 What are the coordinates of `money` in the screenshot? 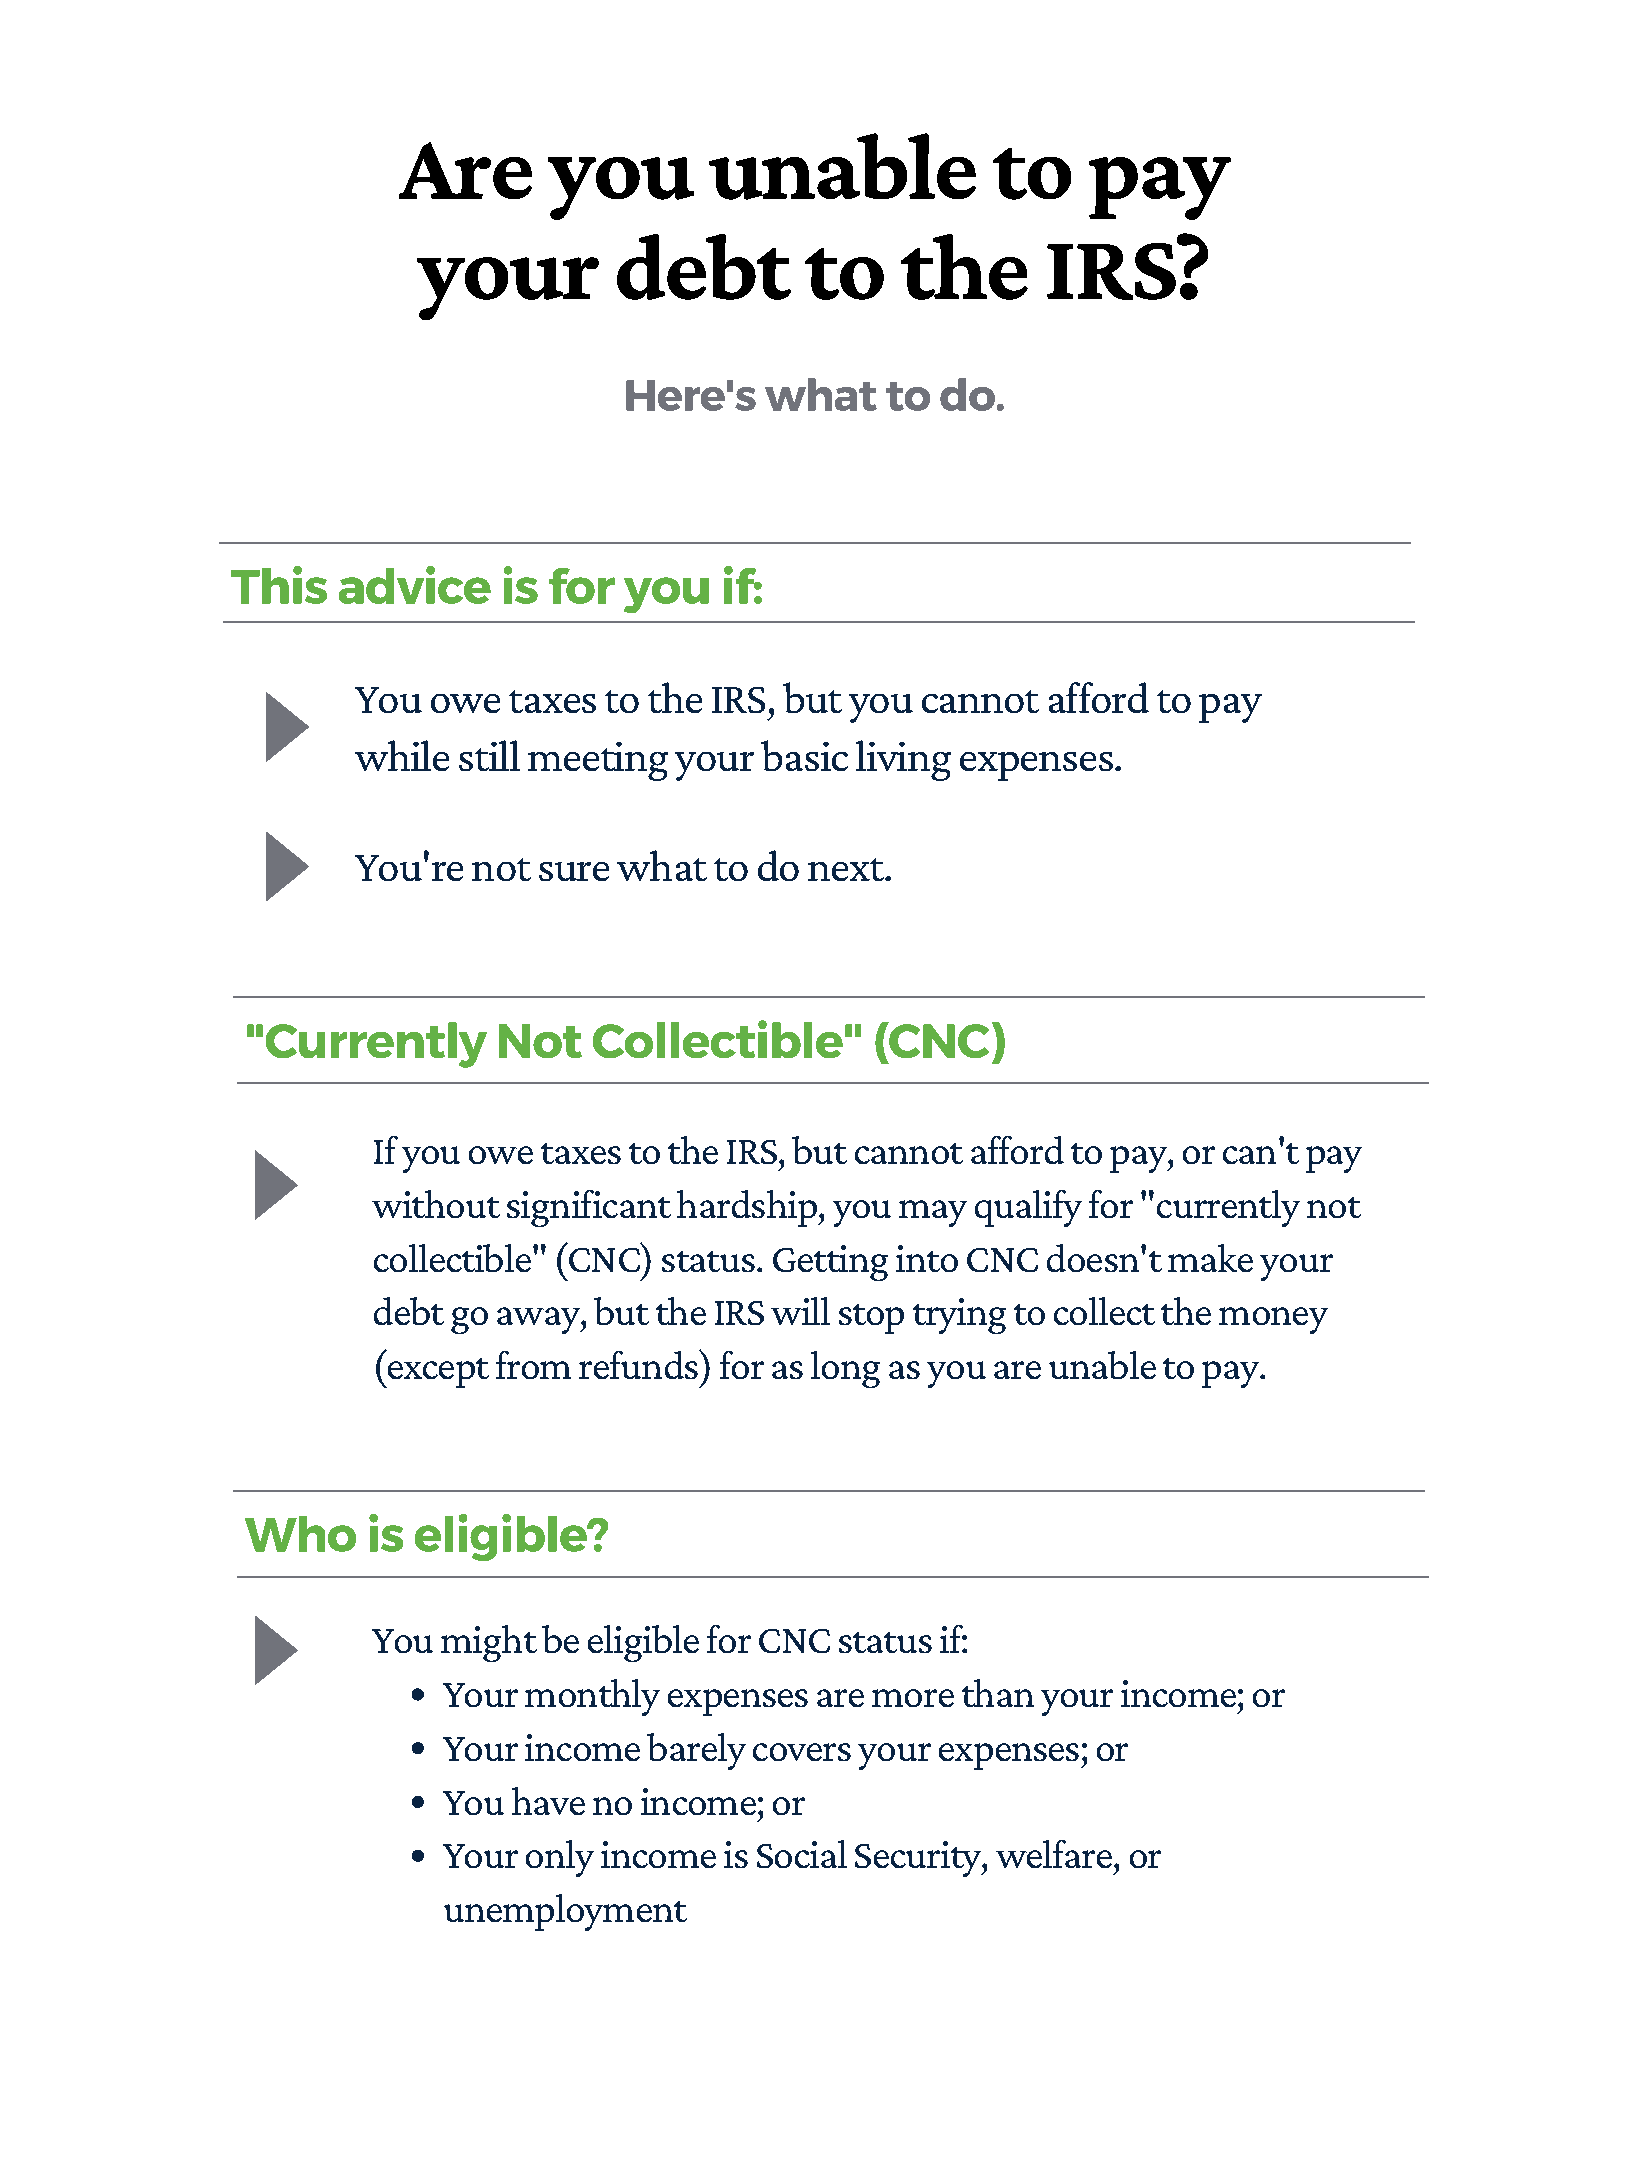 It's located at (1273, 1320).
